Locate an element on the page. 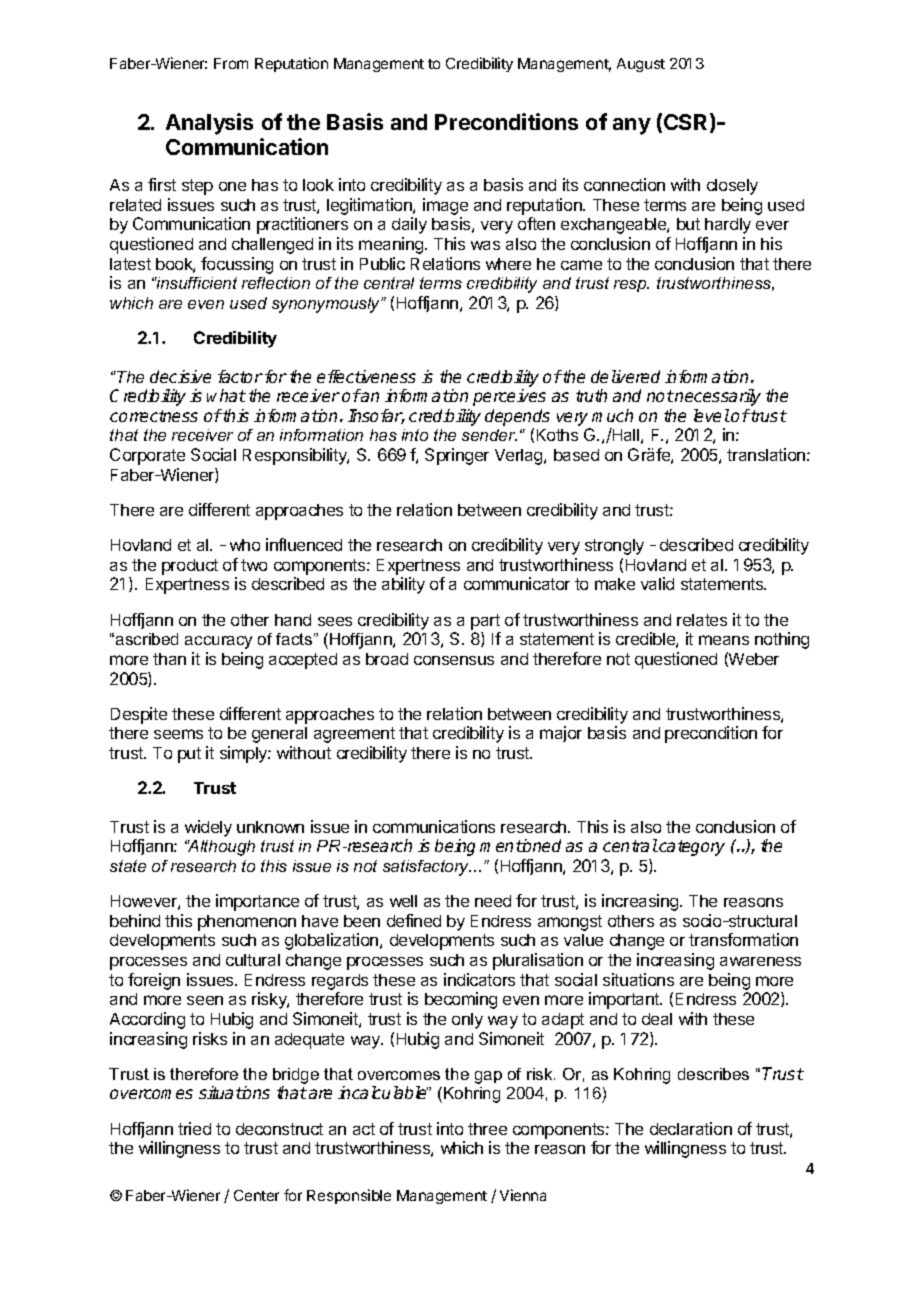 This image has height=1308, width=924. August is located at coordinates (641, 65).
